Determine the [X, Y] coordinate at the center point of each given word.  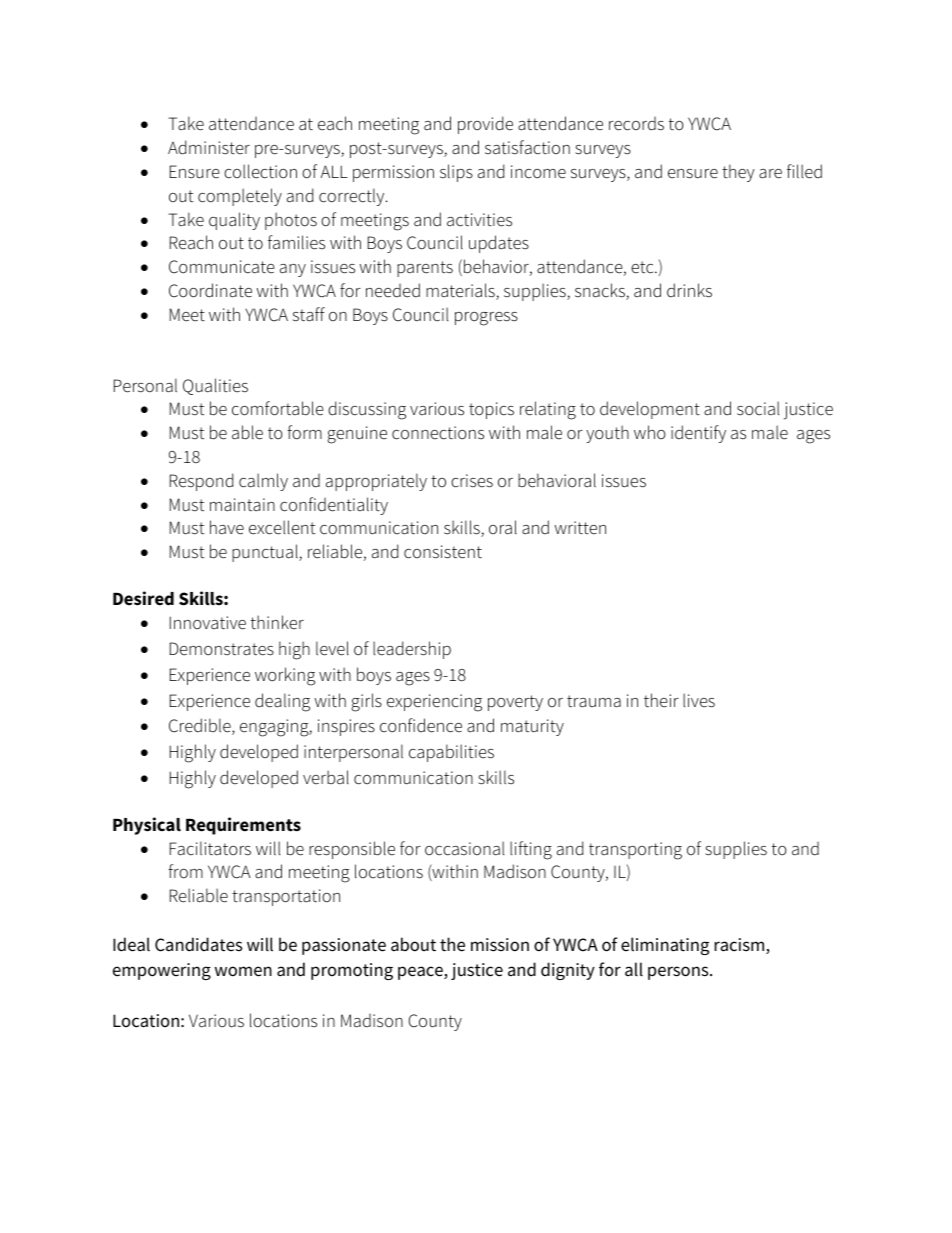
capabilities [451, 753]
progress [486, 319]
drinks [689, 290]
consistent [443, 552]
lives [699, 700]
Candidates [199, 944]
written [580, 528]
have [227, 527]
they [738, 173]
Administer [209, 147]
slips [456, 173]
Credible [201, 726]
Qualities [215, 386]
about [413, 944]
